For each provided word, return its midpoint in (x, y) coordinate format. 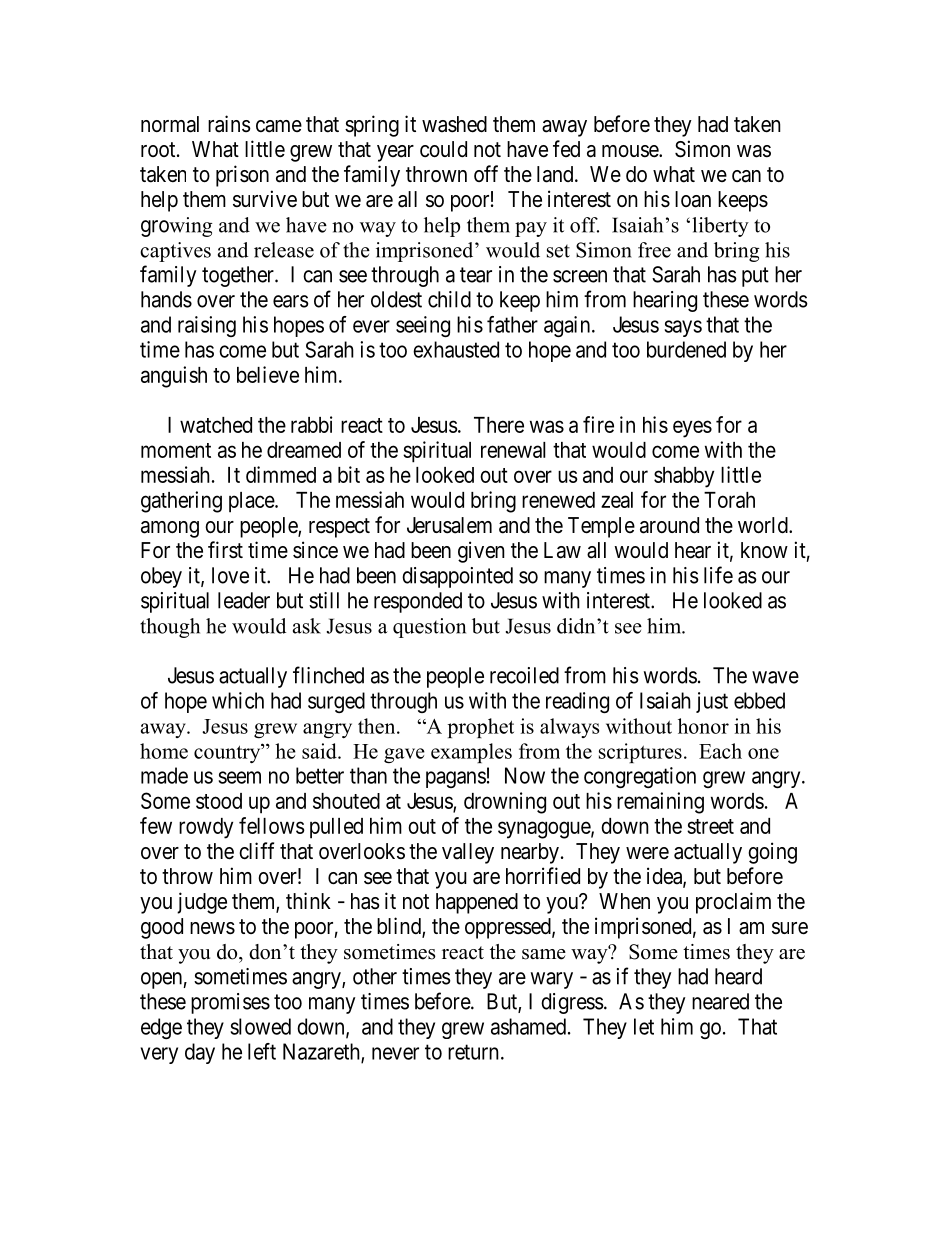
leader (244, 600)
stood (219, 801)
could (443, 149)
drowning (505, 803)
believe (268, 374)
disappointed (457, 577)
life (718, 575)
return (473, 1052)
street (710, 826)
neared (720, 1001)
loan (693, 199)
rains (229, 124)
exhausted (456, 349)
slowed (260, 1026)
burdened (686, 349)
